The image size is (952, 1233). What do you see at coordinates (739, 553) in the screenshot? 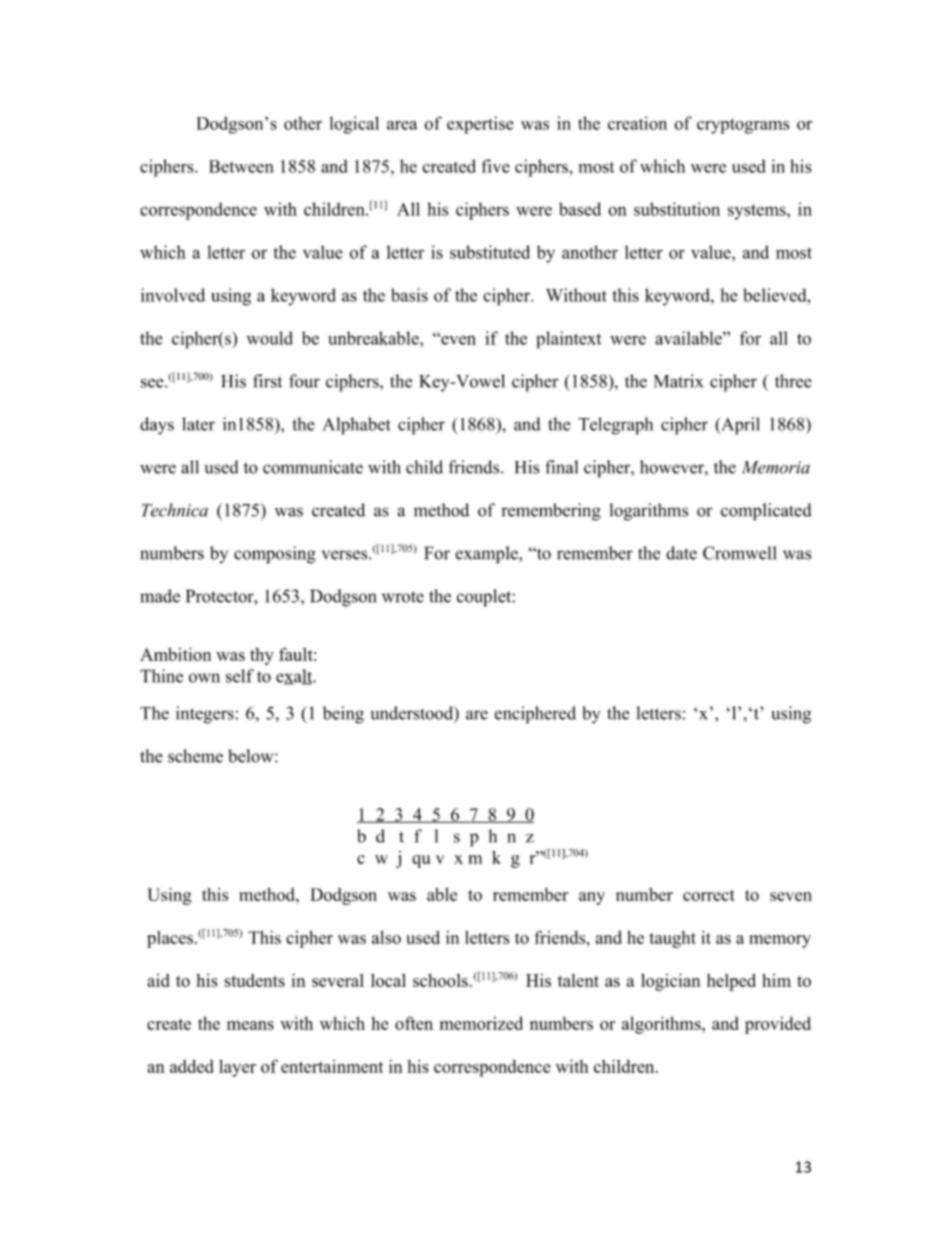
I see `Cromwell` at bounding box center [739, 553].
